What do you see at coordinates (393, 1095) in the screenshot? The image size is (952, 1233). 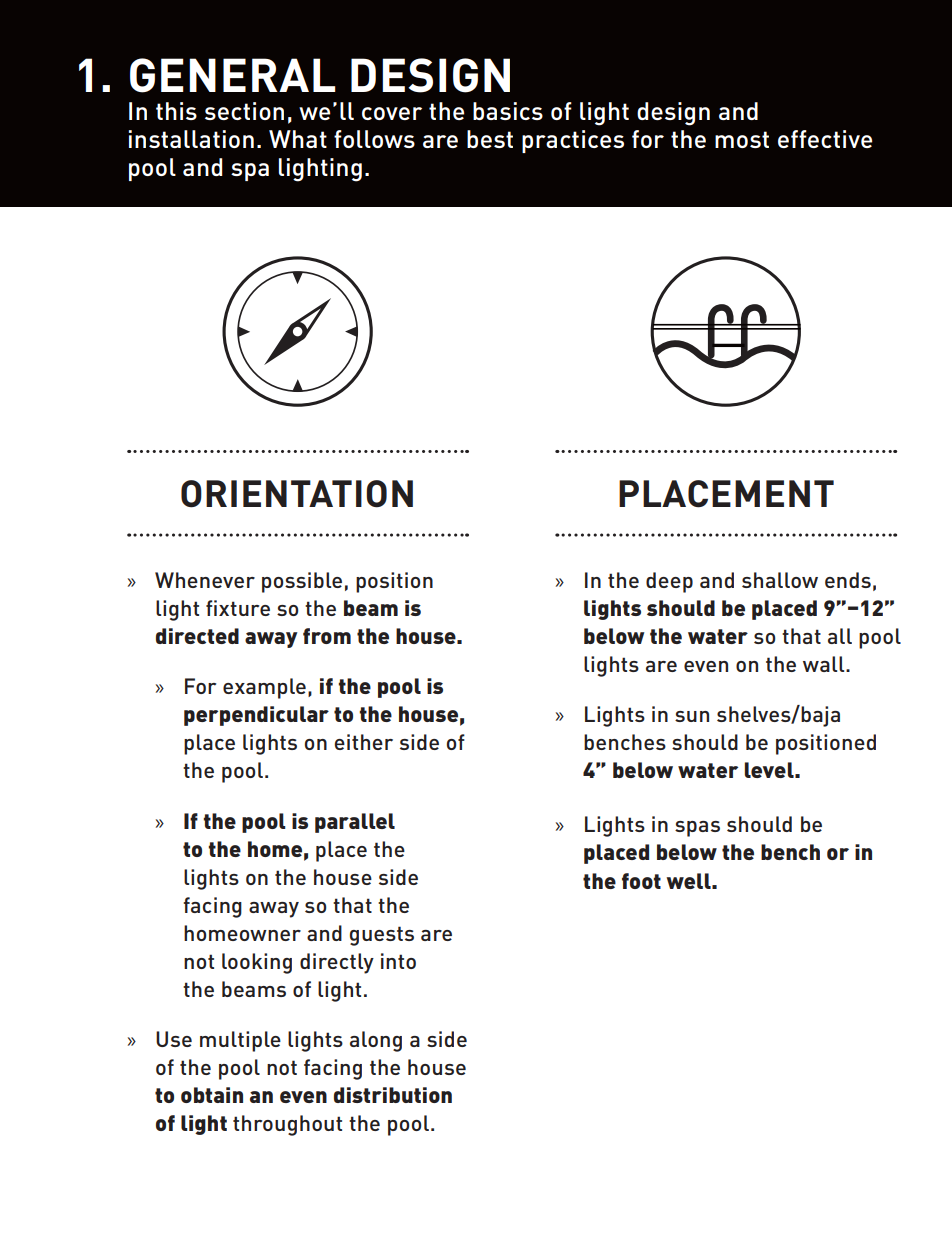 I see `distribution` at bounding box center [393, 1095].
